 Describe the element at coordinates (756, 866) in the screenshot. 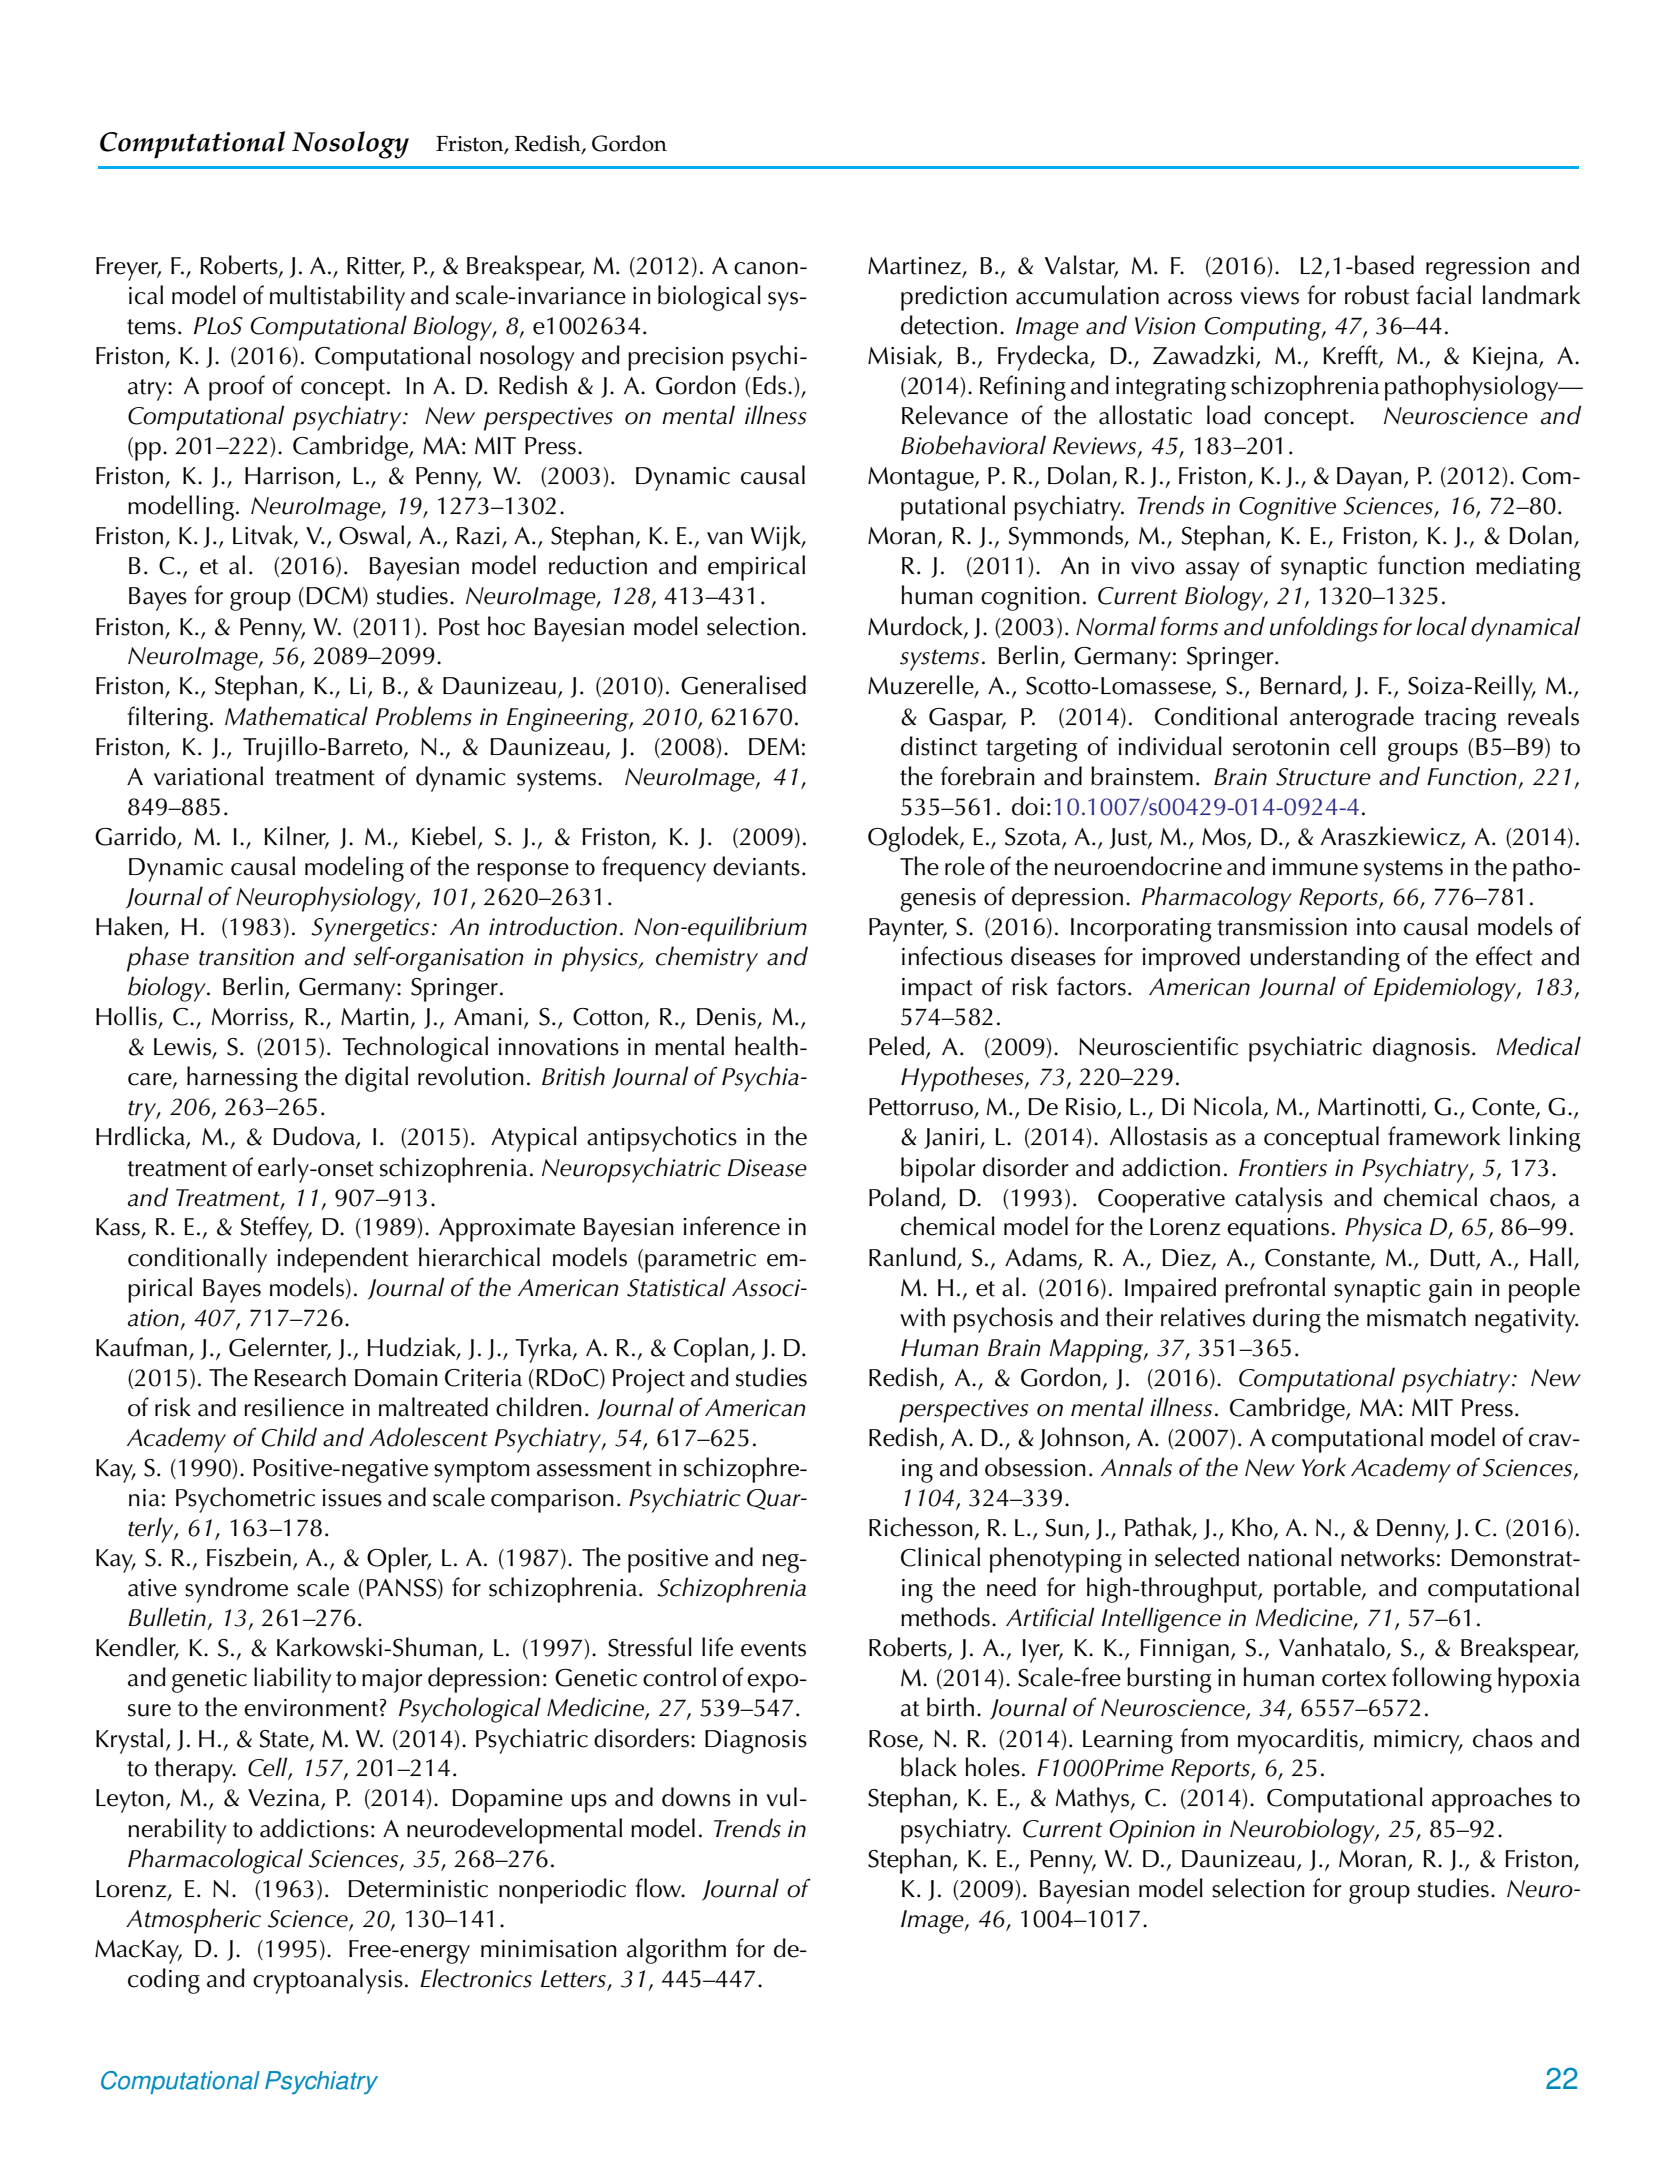

I see `deviants` at that location.
